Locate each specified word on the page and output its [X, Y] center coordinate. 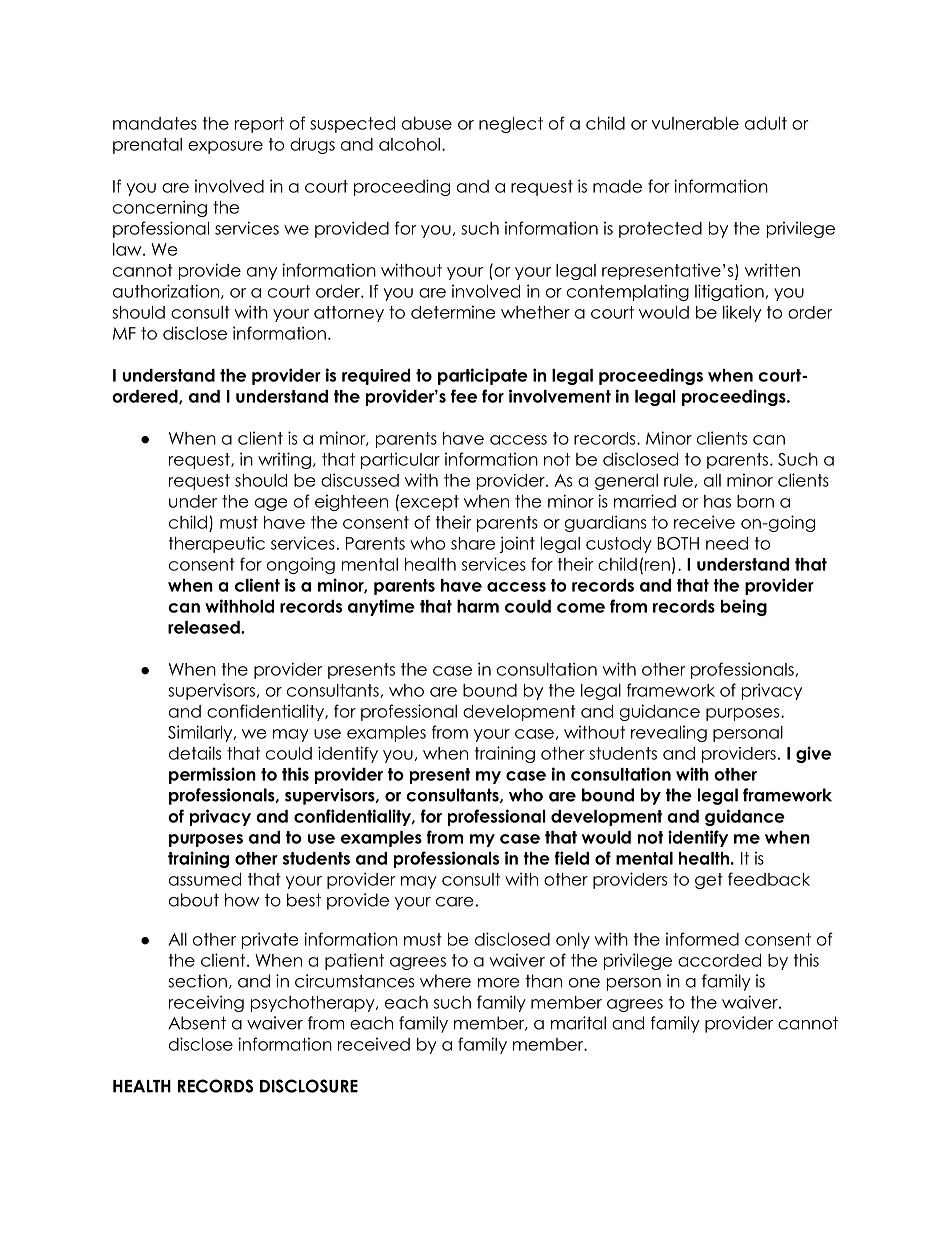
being [744, 607]
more [498, 983]
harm [478, 606]
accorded [719, 960]
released [205, 627]
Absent [197, 1023]
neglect [511, 125]
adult [766, 123]
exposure [225, 147]
